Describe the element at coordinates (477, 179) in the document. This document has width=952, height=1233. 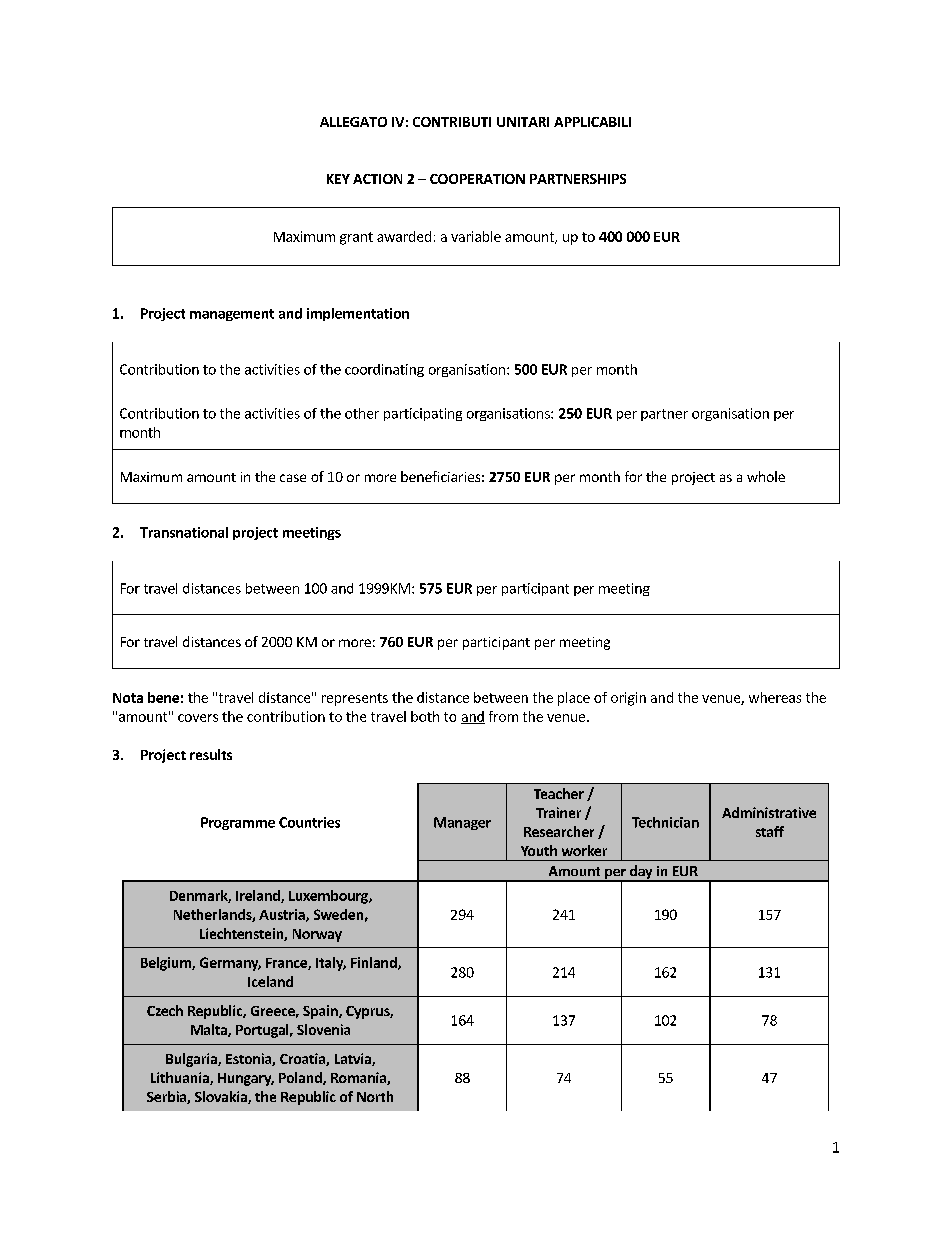
I see `COOPERATION` at that location.
